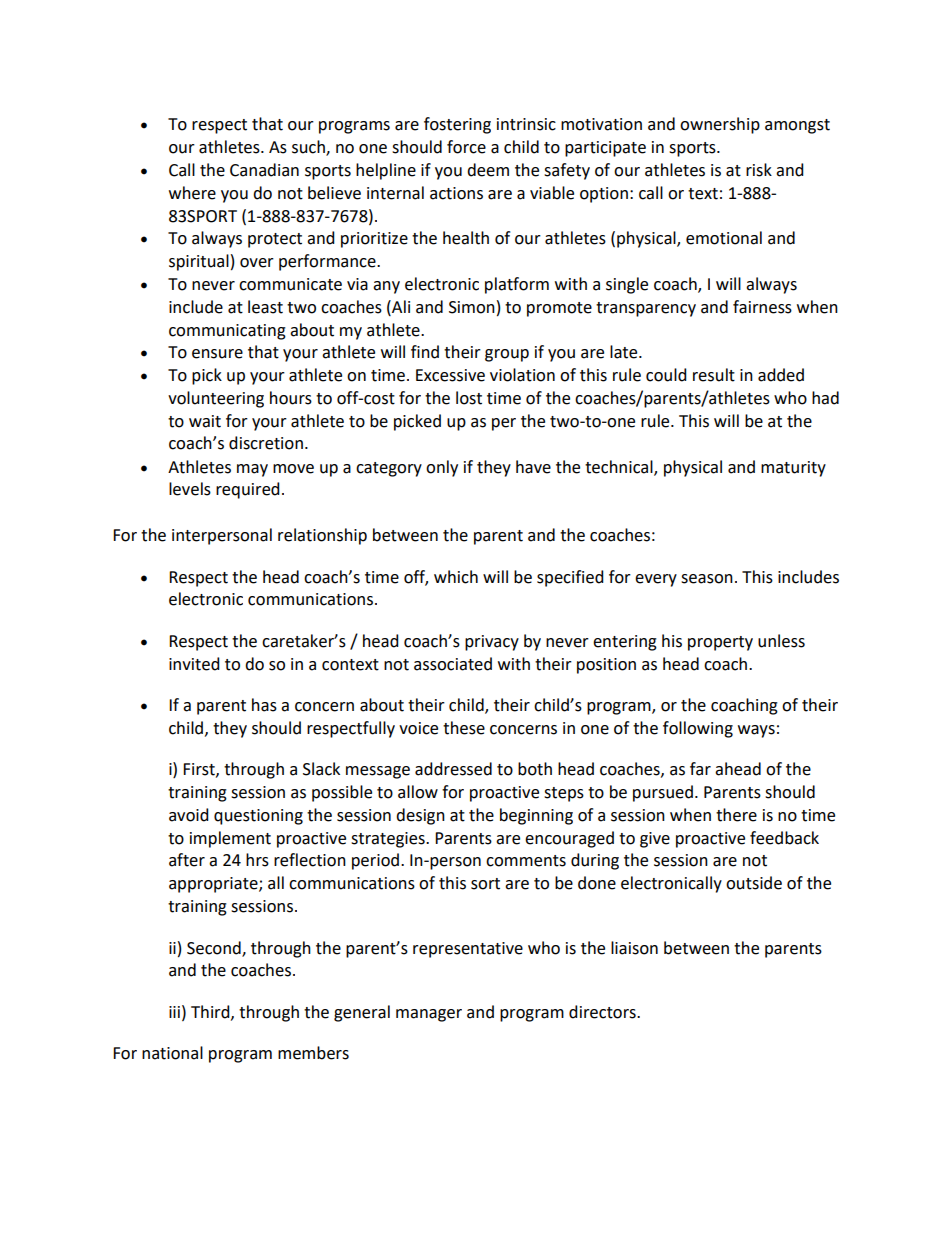 This screenshot has height=1233, width=952. Describe the element at coordinates (266, 443) in the screenshot. I see `discretion` at that location.
